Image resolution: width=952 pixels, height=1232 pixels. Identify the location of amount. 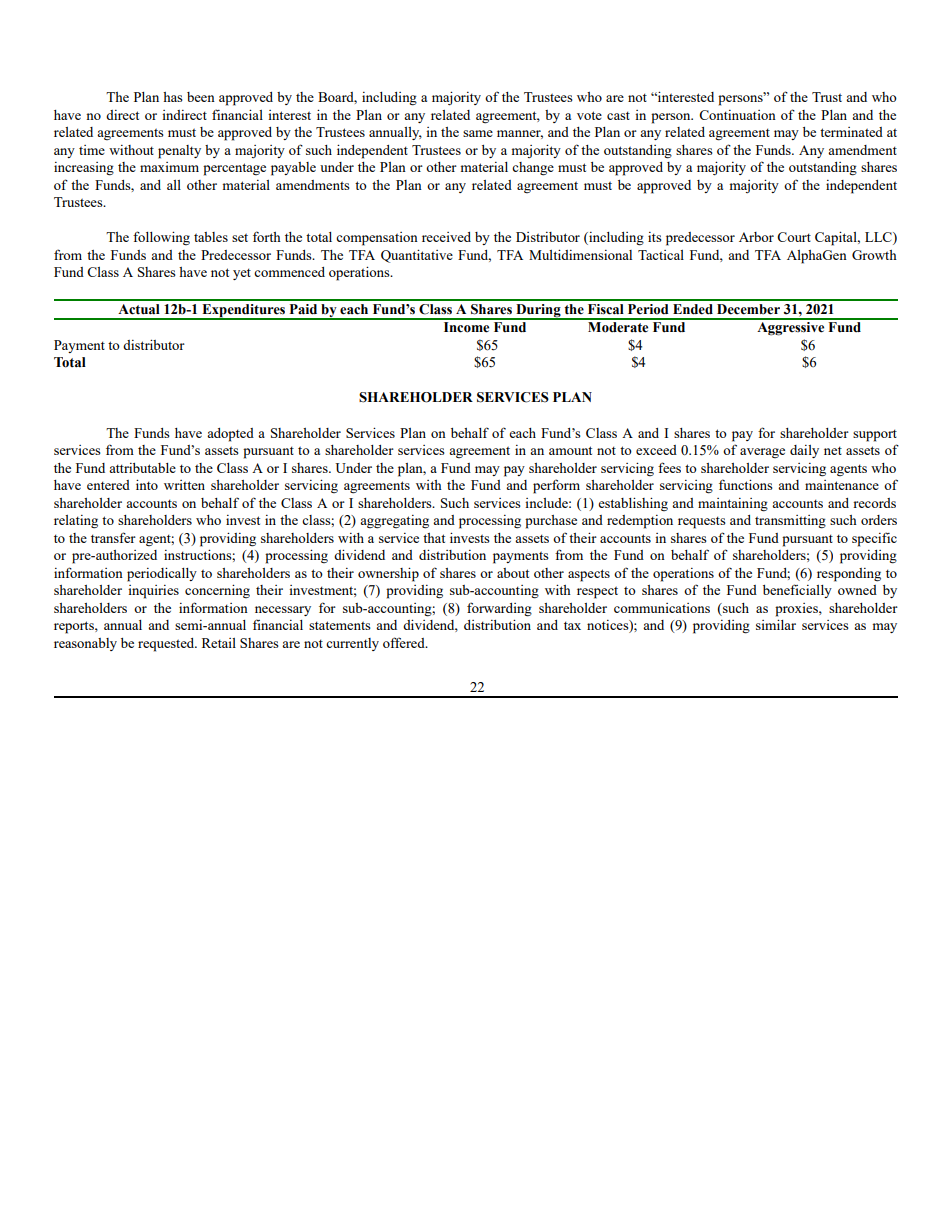
(570, 450).
